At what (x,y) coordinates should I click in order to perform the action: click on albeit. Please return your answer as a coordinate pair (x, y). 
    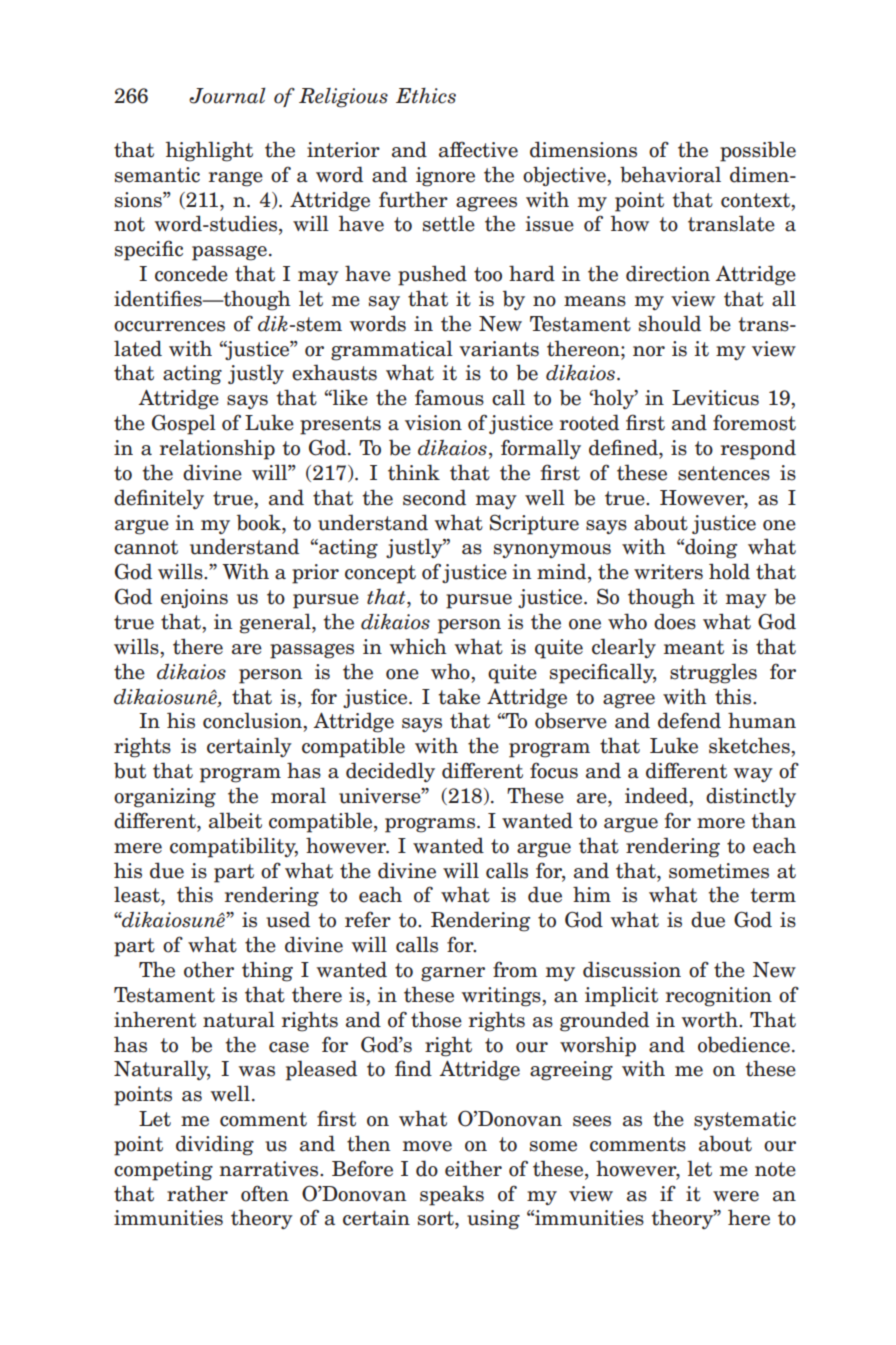
    Looking at the image, I should click on (235, 820).
